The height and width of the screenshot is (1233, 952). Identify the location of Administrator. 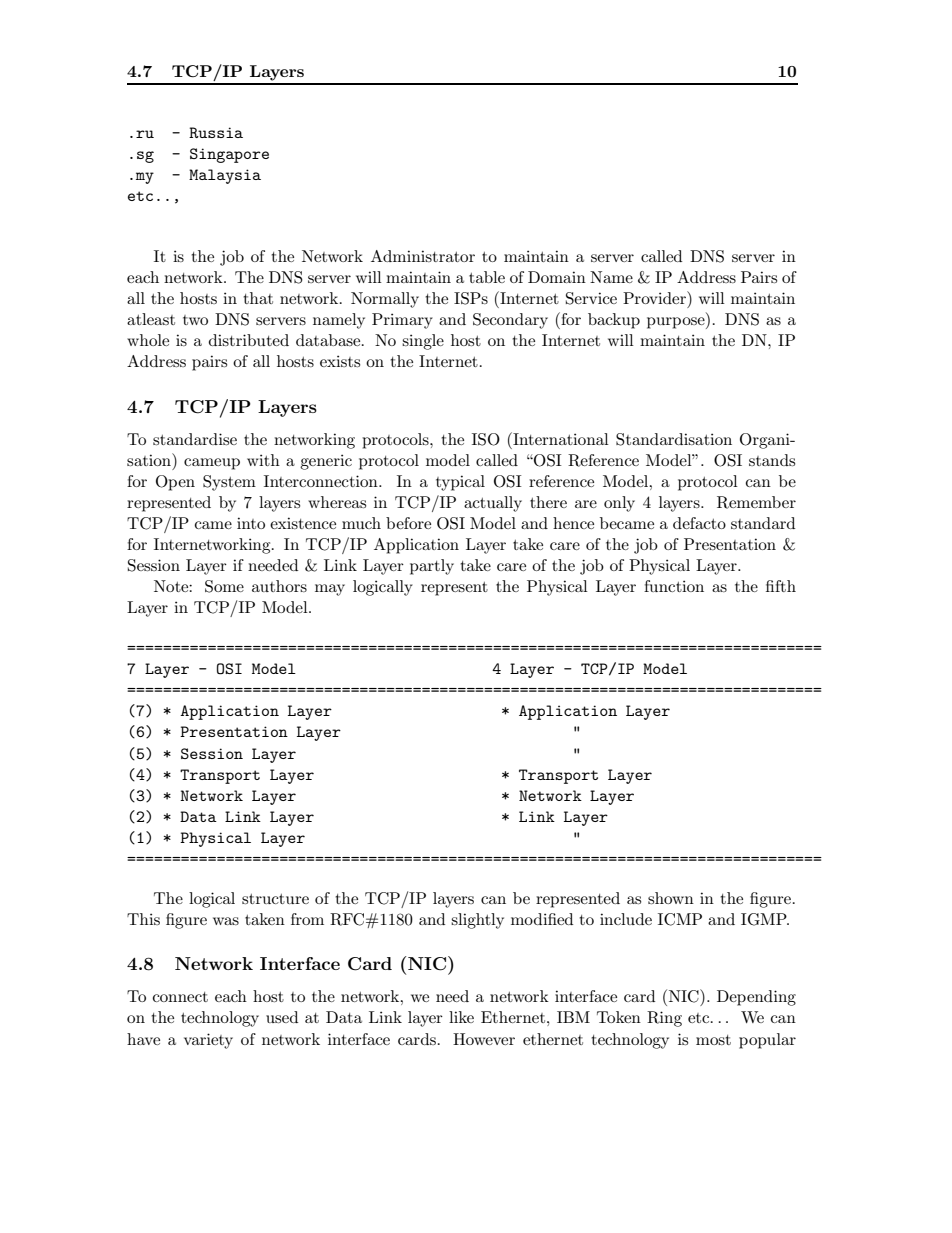
(423, 256).
